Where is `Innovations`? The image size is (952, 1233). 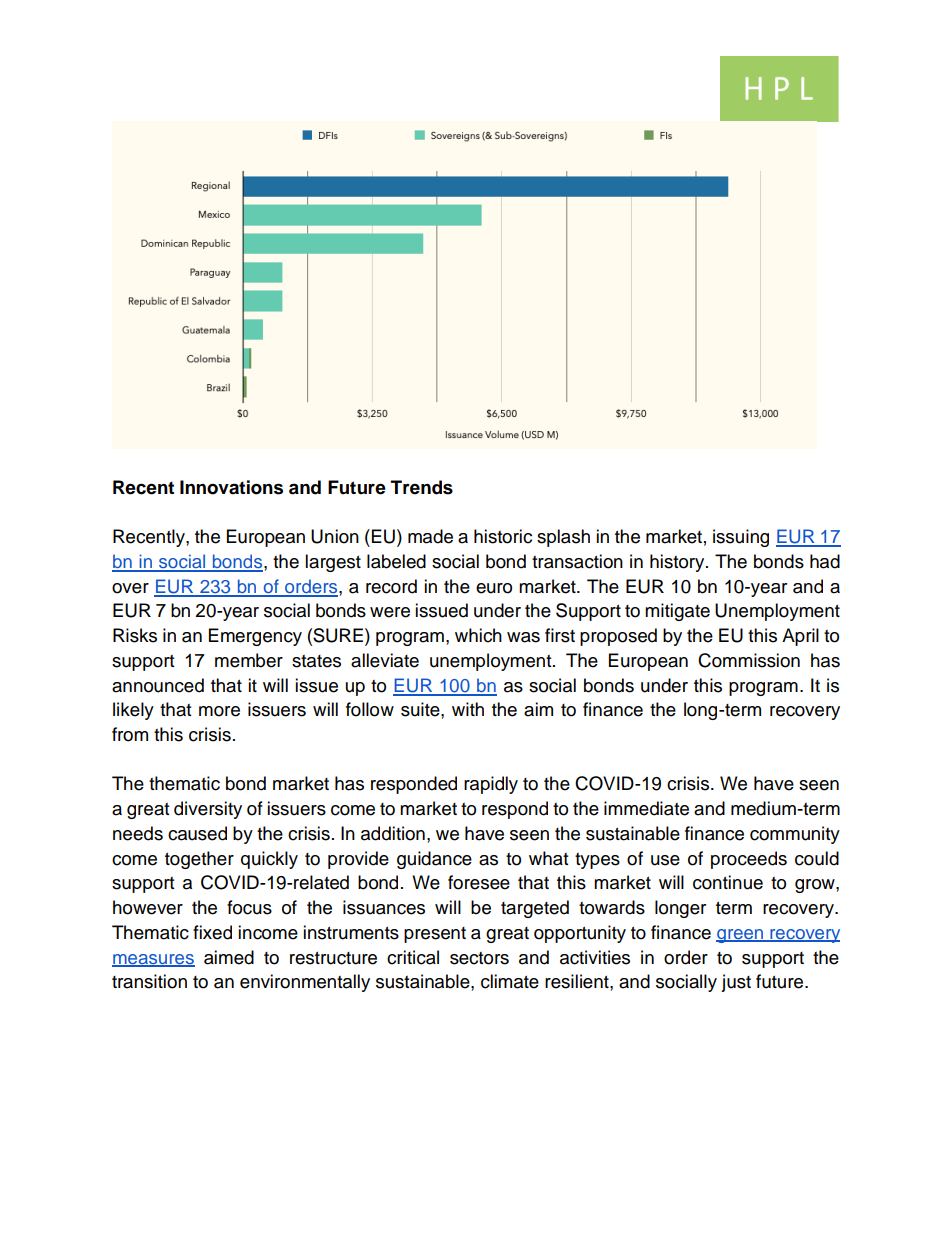
Innovations is located at coordinates (231, 487).
